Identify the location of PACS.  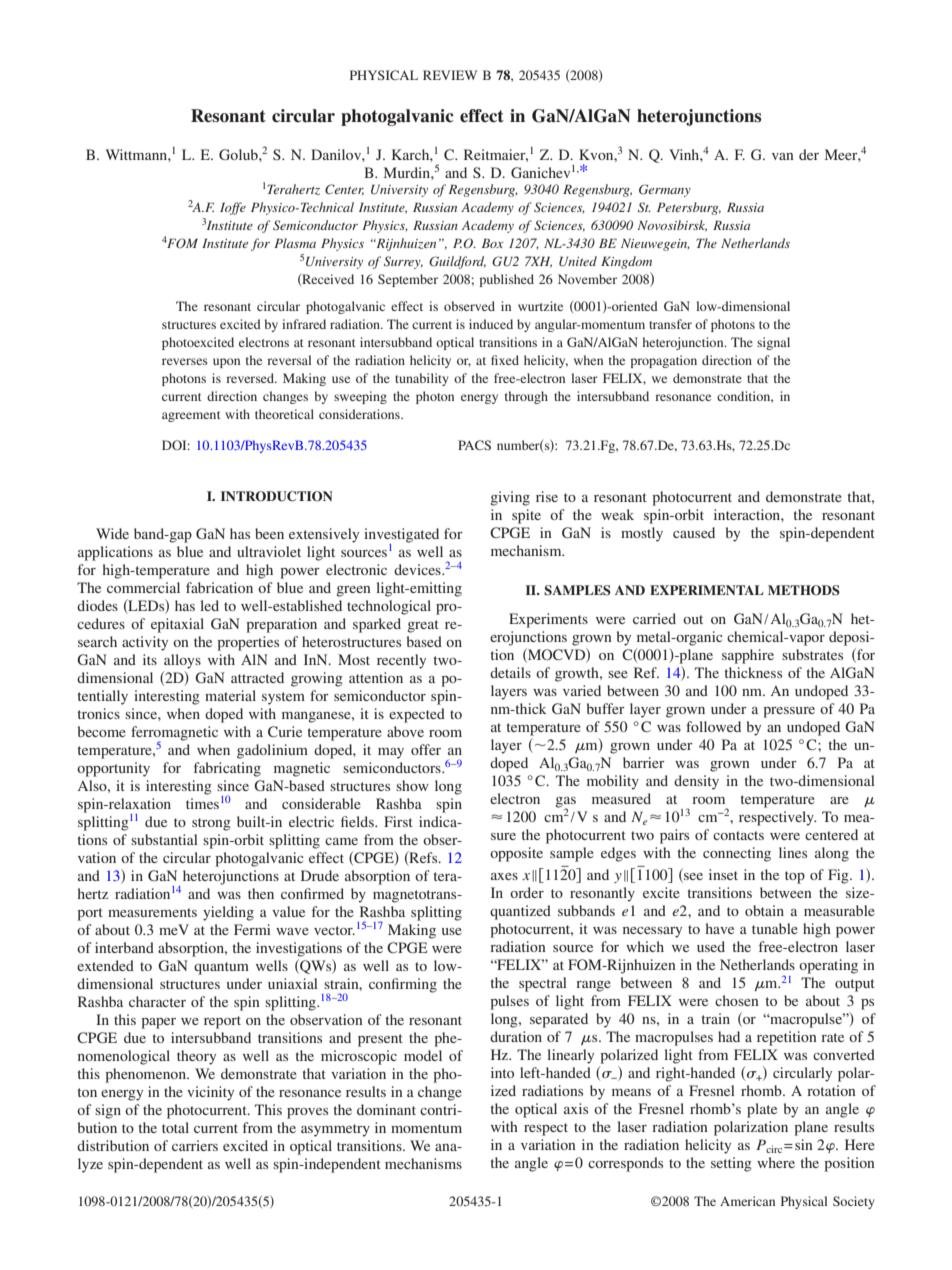
(474, 445).
